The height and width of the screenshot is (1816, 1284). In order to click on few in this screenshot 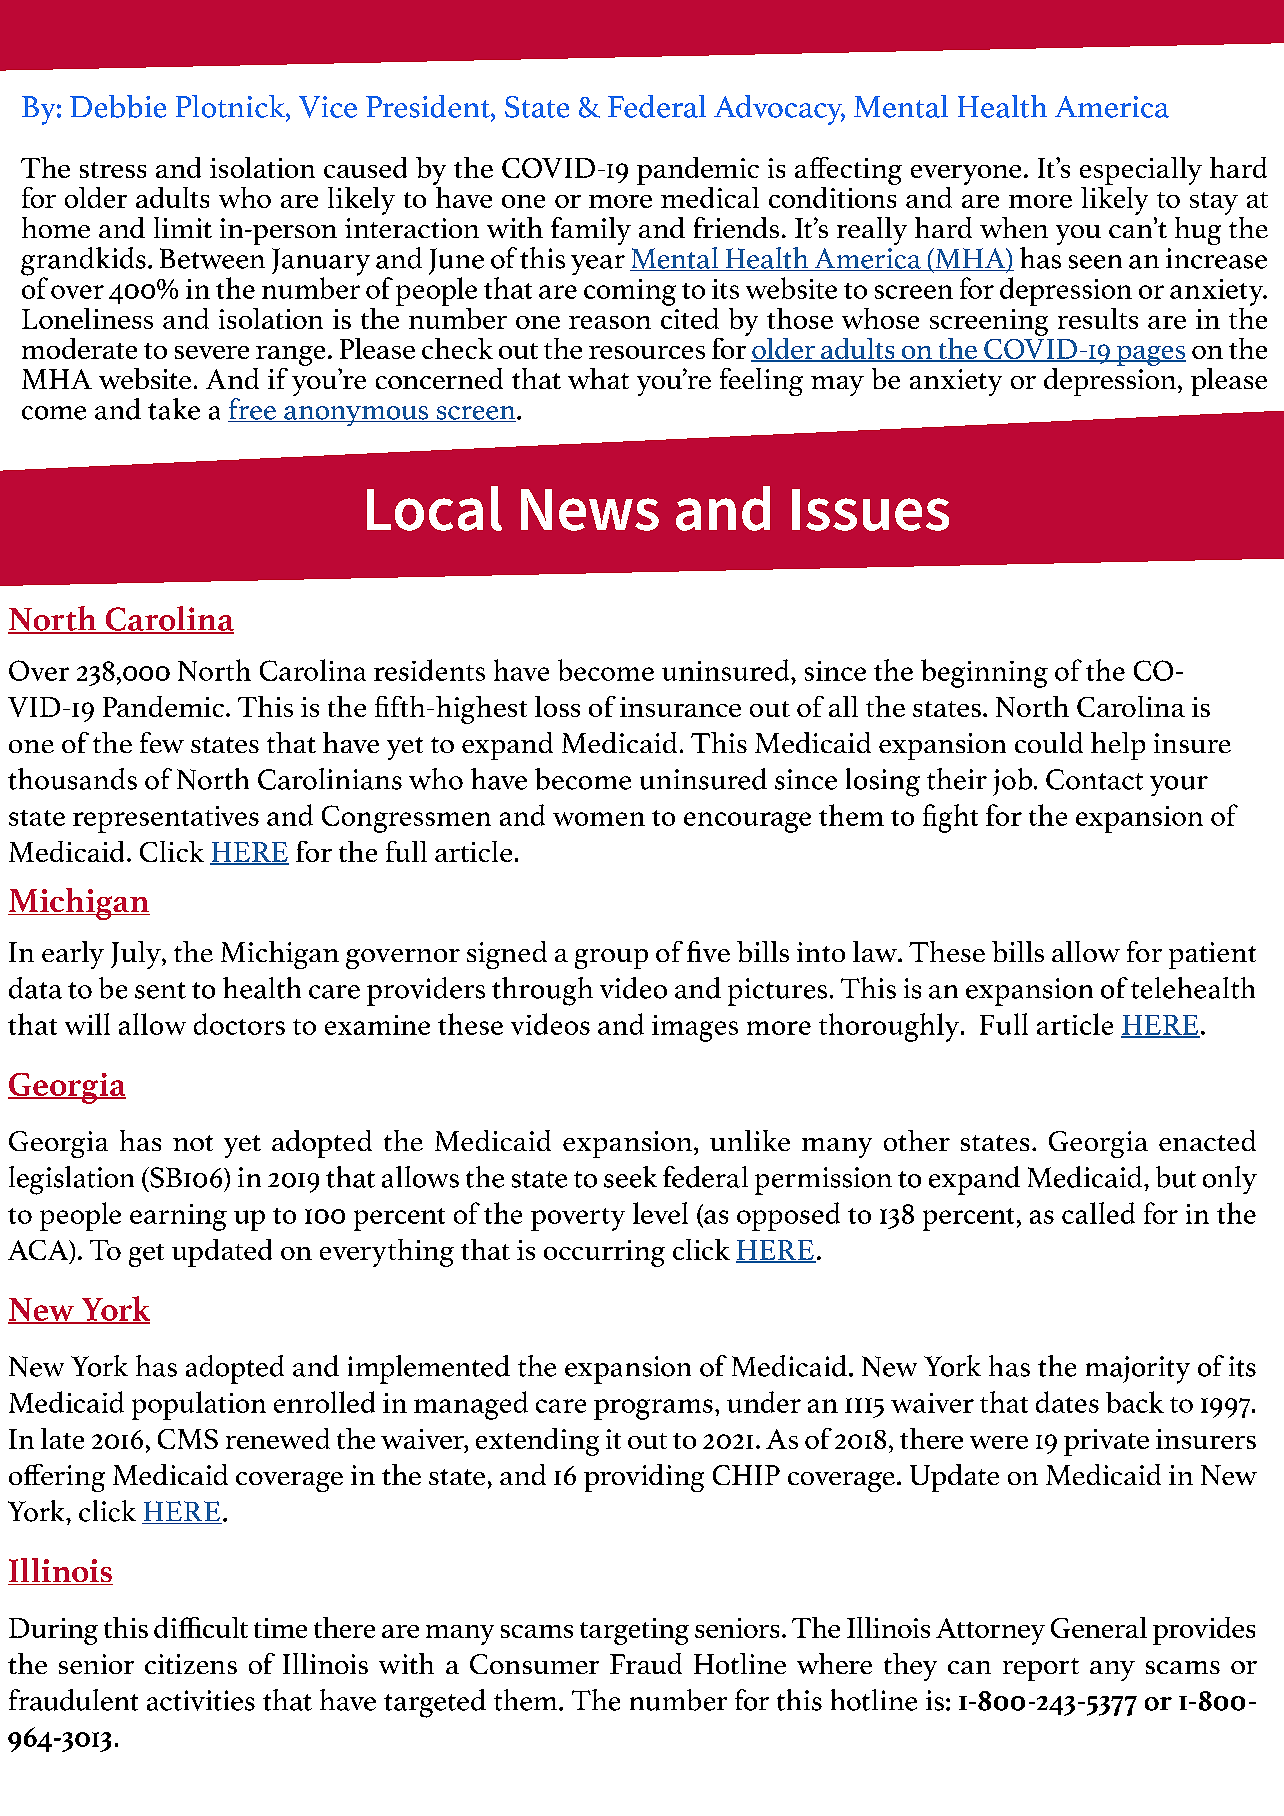, I will do `click(162, 742)`.
